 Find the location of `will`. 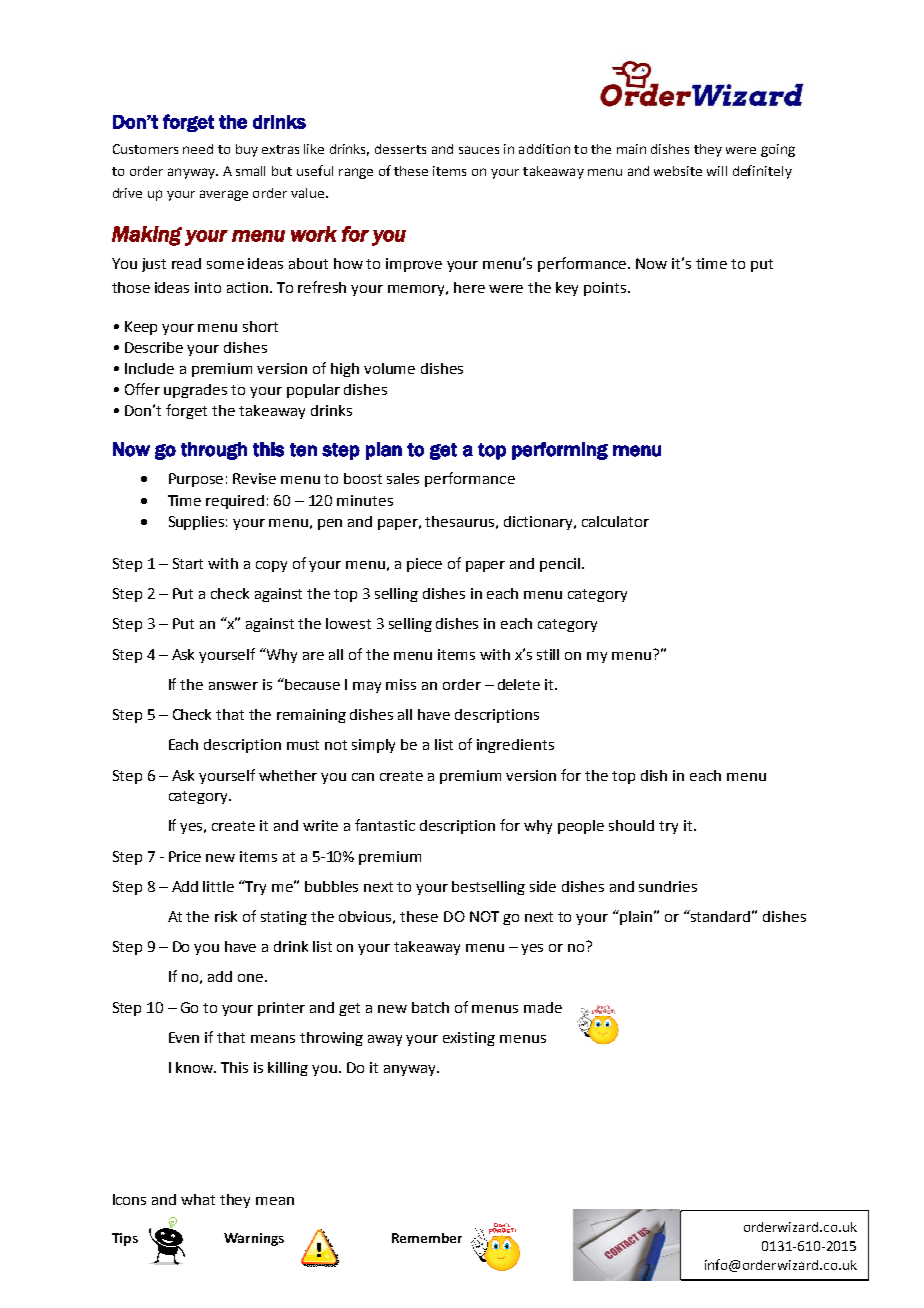

will is located at coordinates (717, 171).
